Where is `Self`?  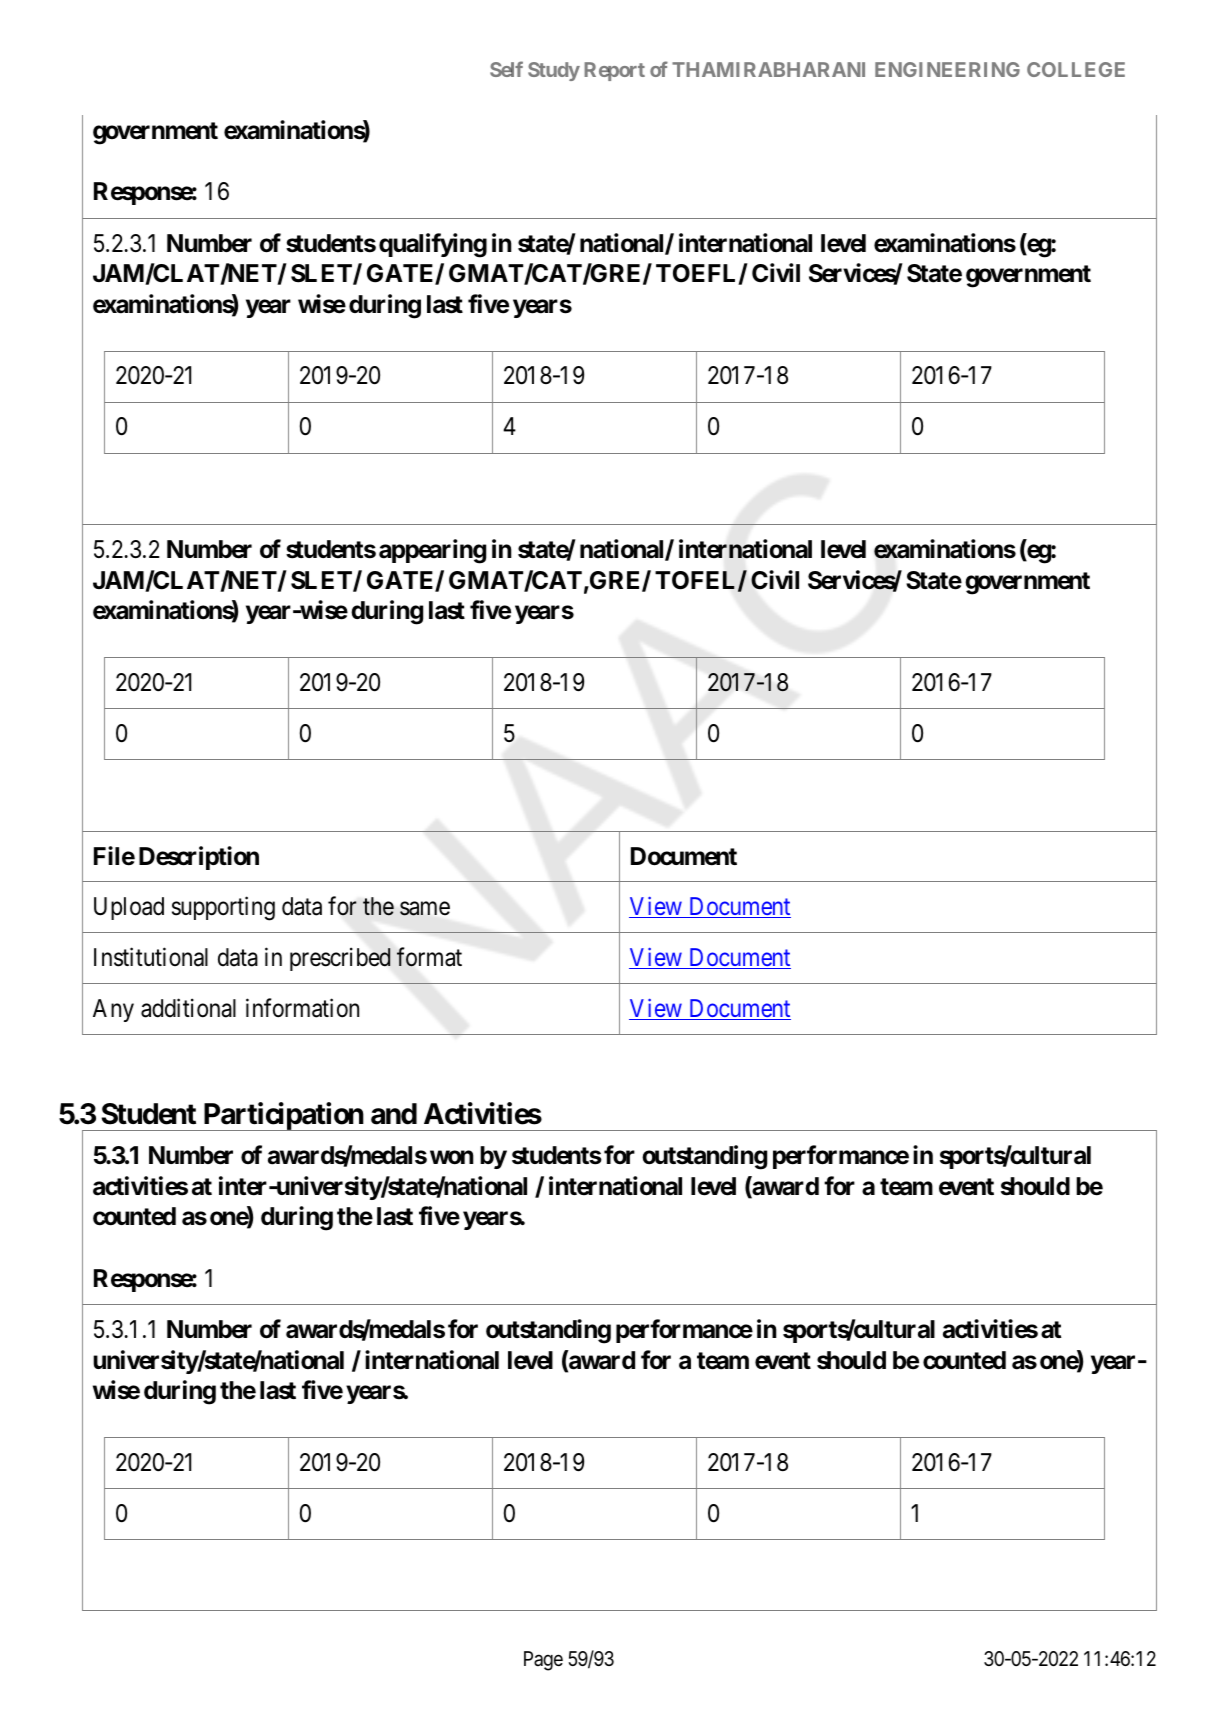
Self is located at coordinates (506, 69).
